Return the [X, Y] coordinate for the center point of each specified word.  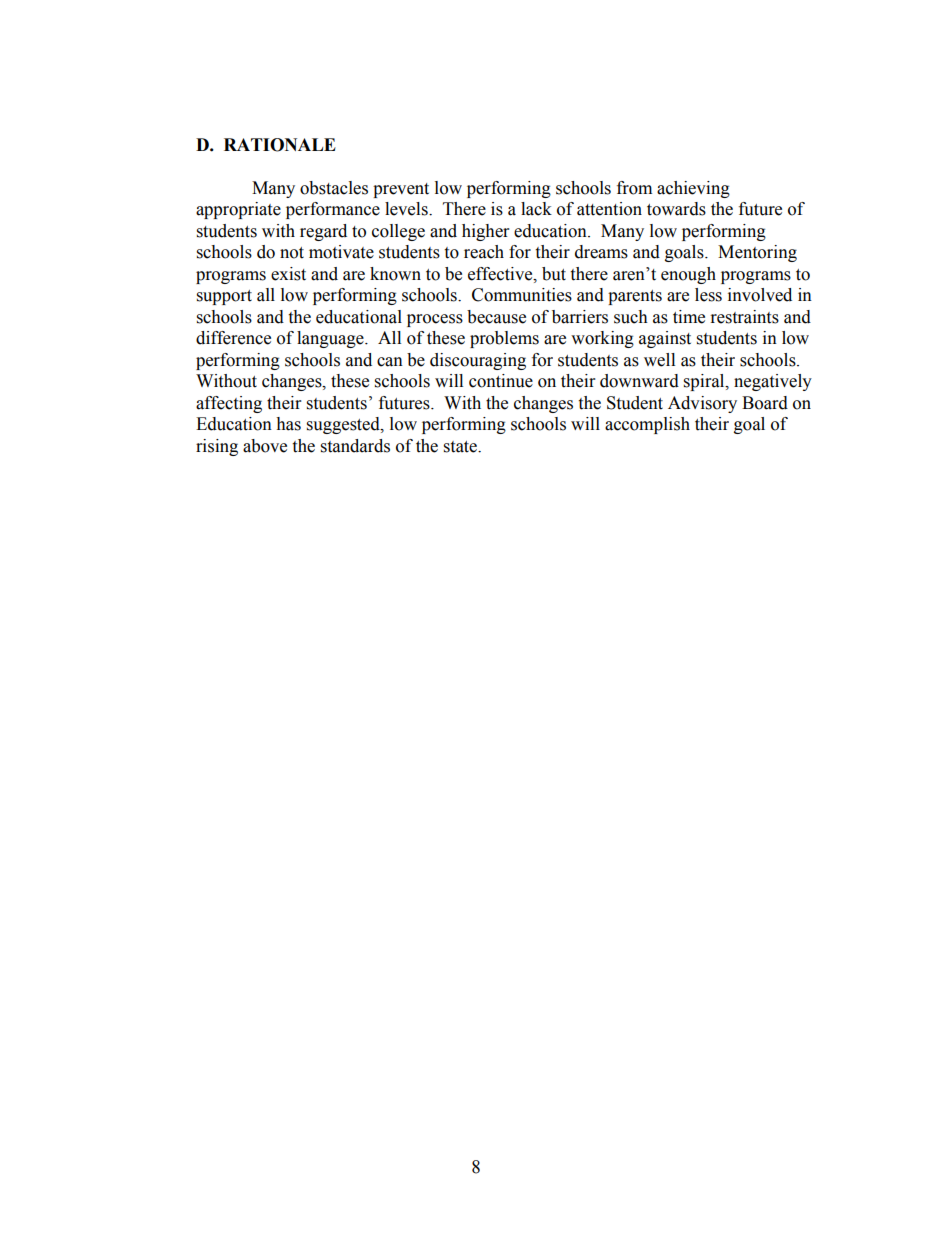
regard [323, 232]
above [265, 446]
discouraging [478, 361]
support [224, 297]
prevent [401, 190]
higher [485, 232]
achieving [693, 189]
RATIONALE [280, 145]
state [461, 447]
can [390, 362]
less [708, 295]
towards [676, 209]
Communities [522, 295]
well [659, 360]
